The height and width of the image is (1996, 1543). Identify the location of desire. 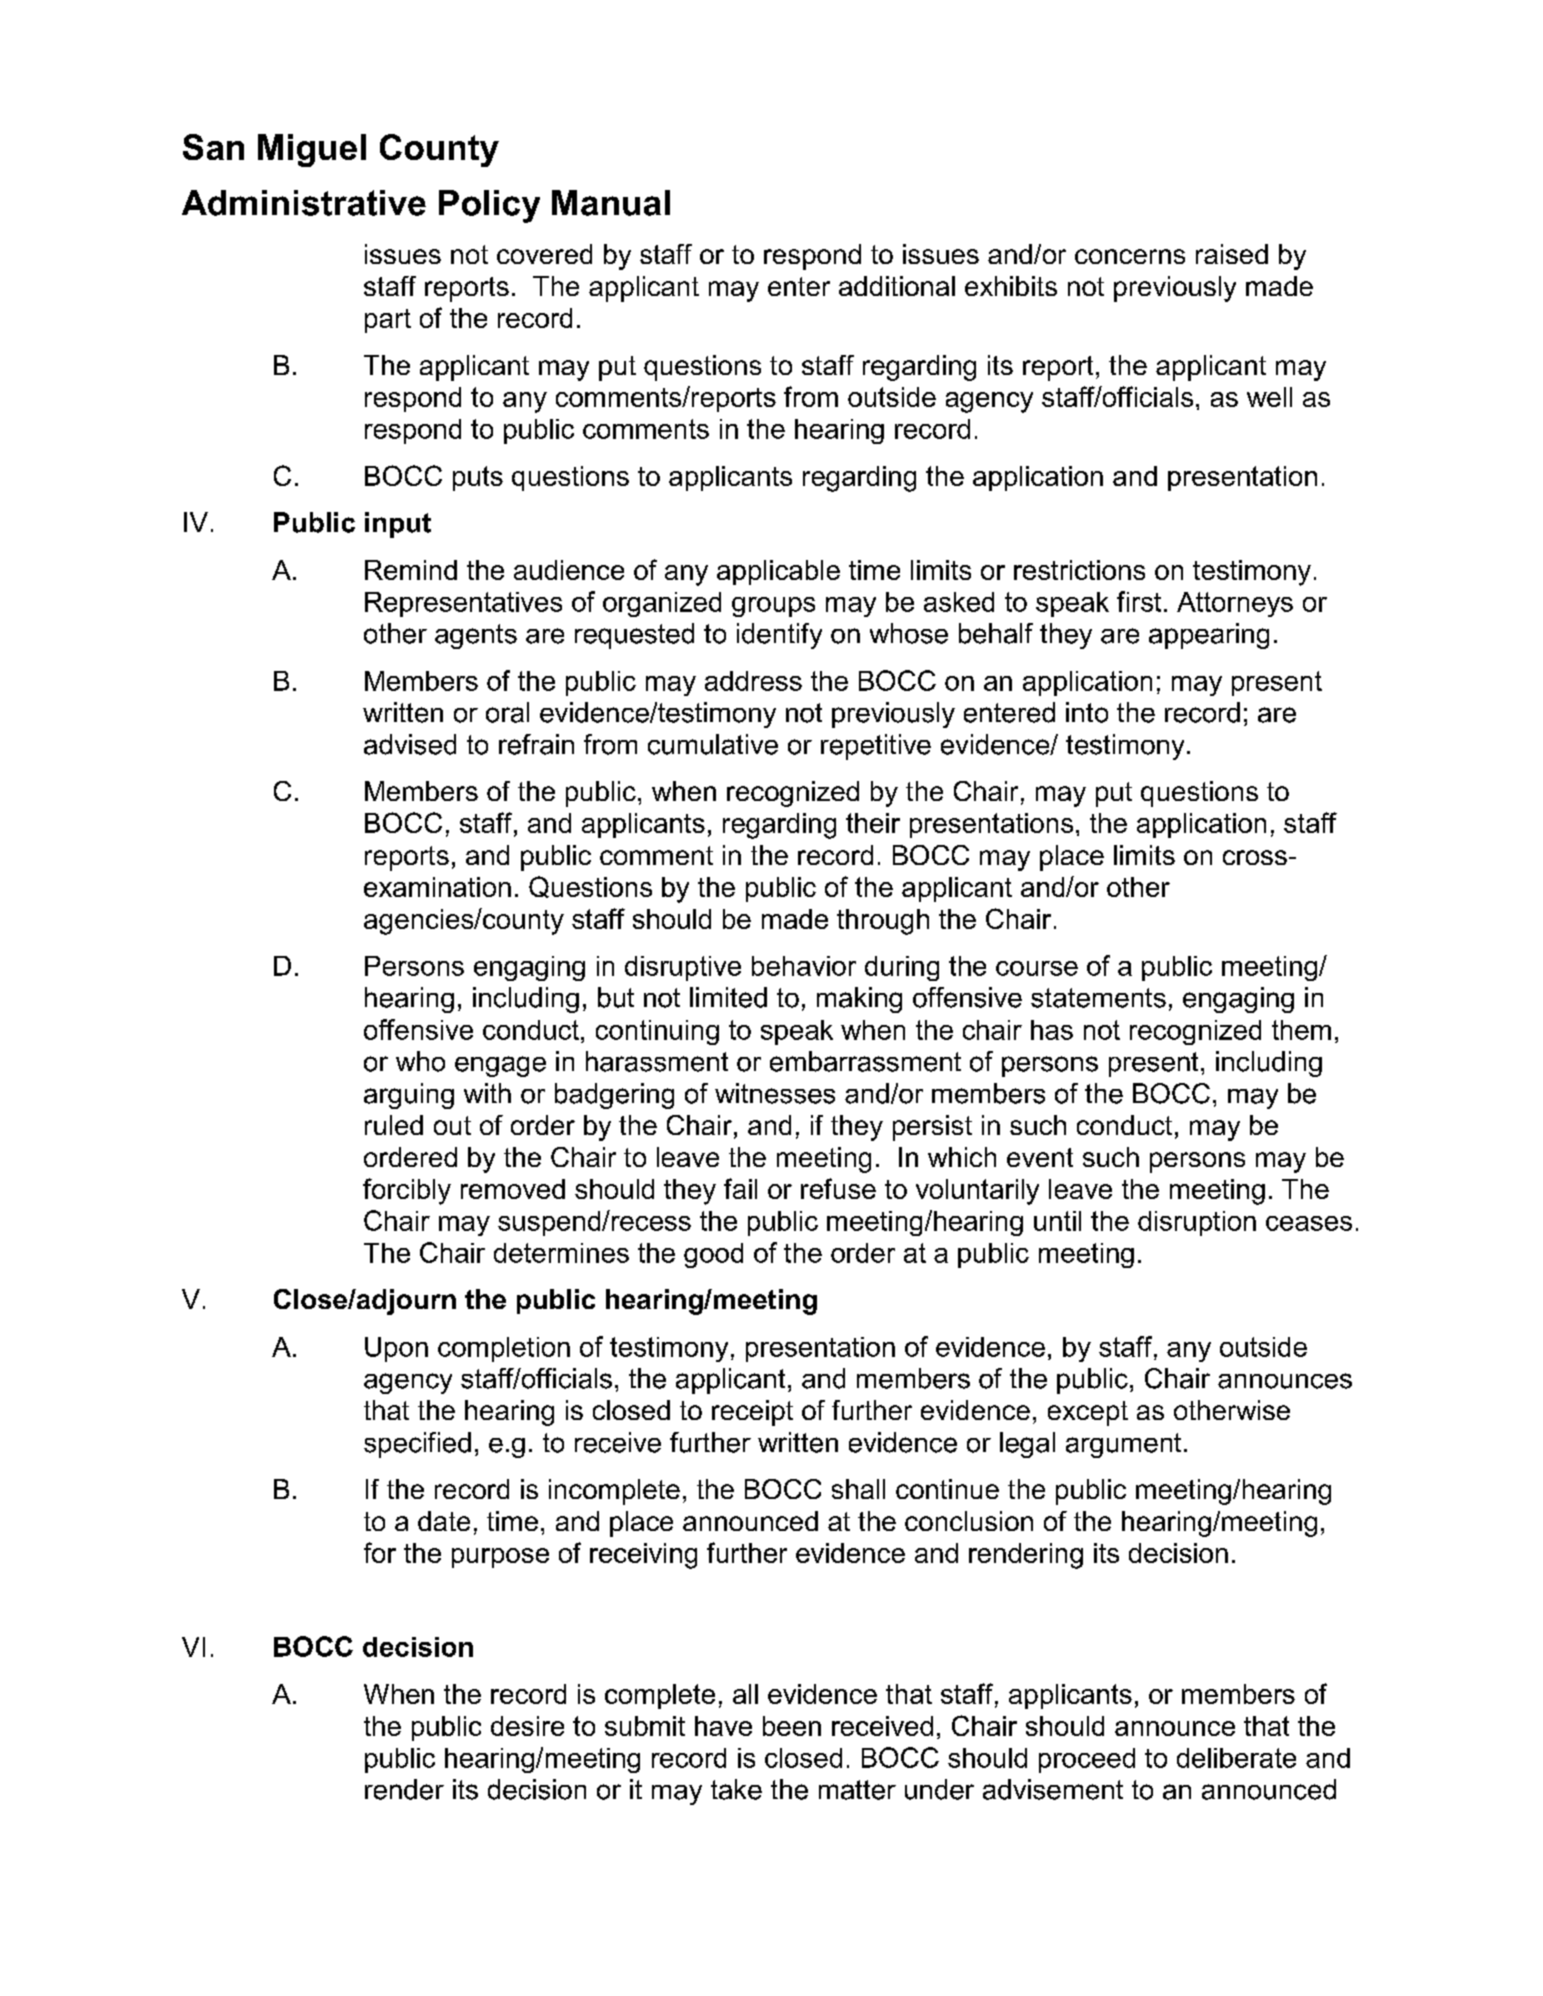
(527, 1726).
